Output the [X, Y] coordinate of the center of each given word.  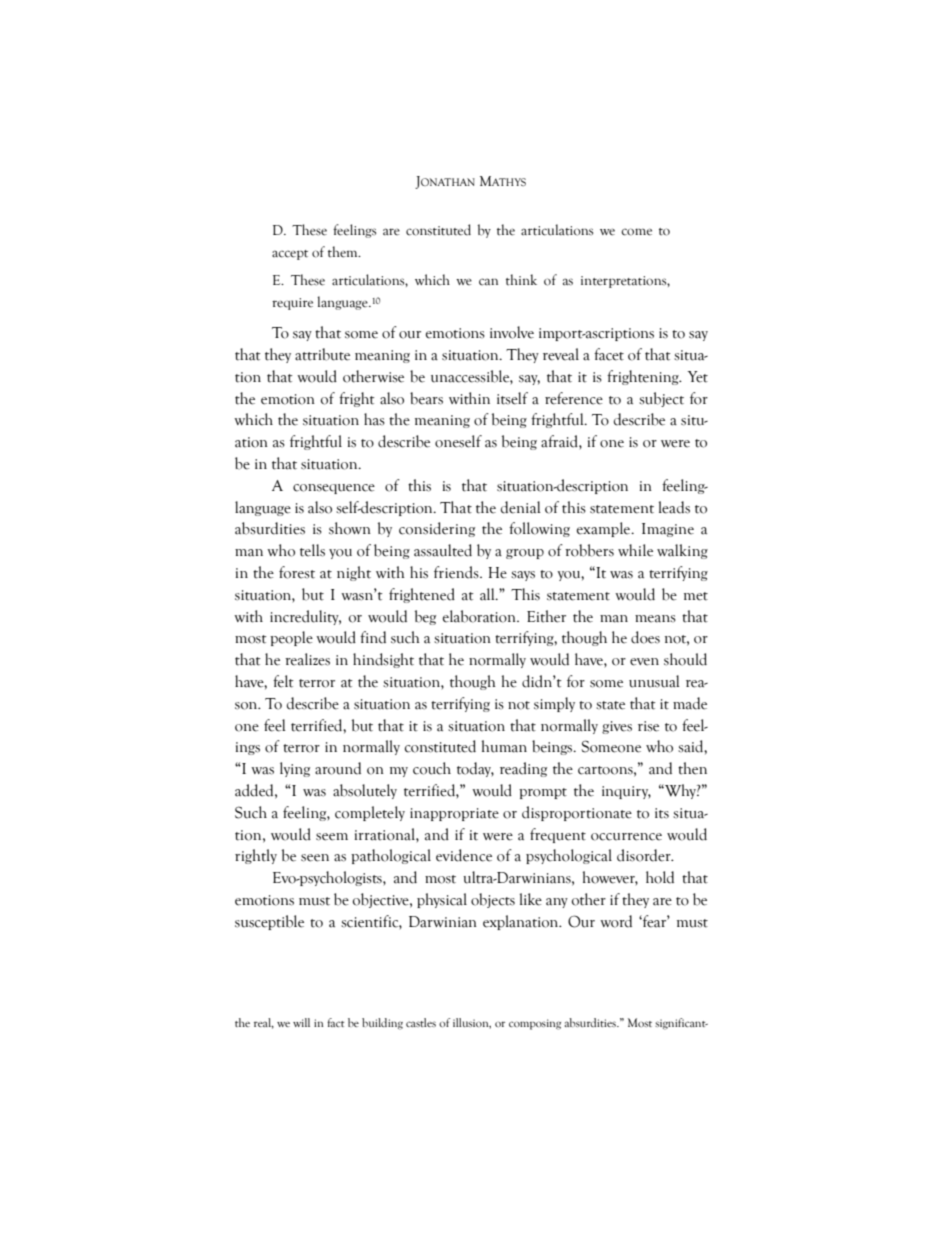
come [636, 232]
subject [661, 399]
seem [332, 837]
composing [535, 1024]
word [616, 921]
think [521, 279]
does [645, 637]
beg [425, 617]
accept [290, 255]
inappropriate [454, 814]
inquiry [626, 792]
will [301, 1022]
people [291, 638]
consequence [334, 489]
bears [426, 398]
